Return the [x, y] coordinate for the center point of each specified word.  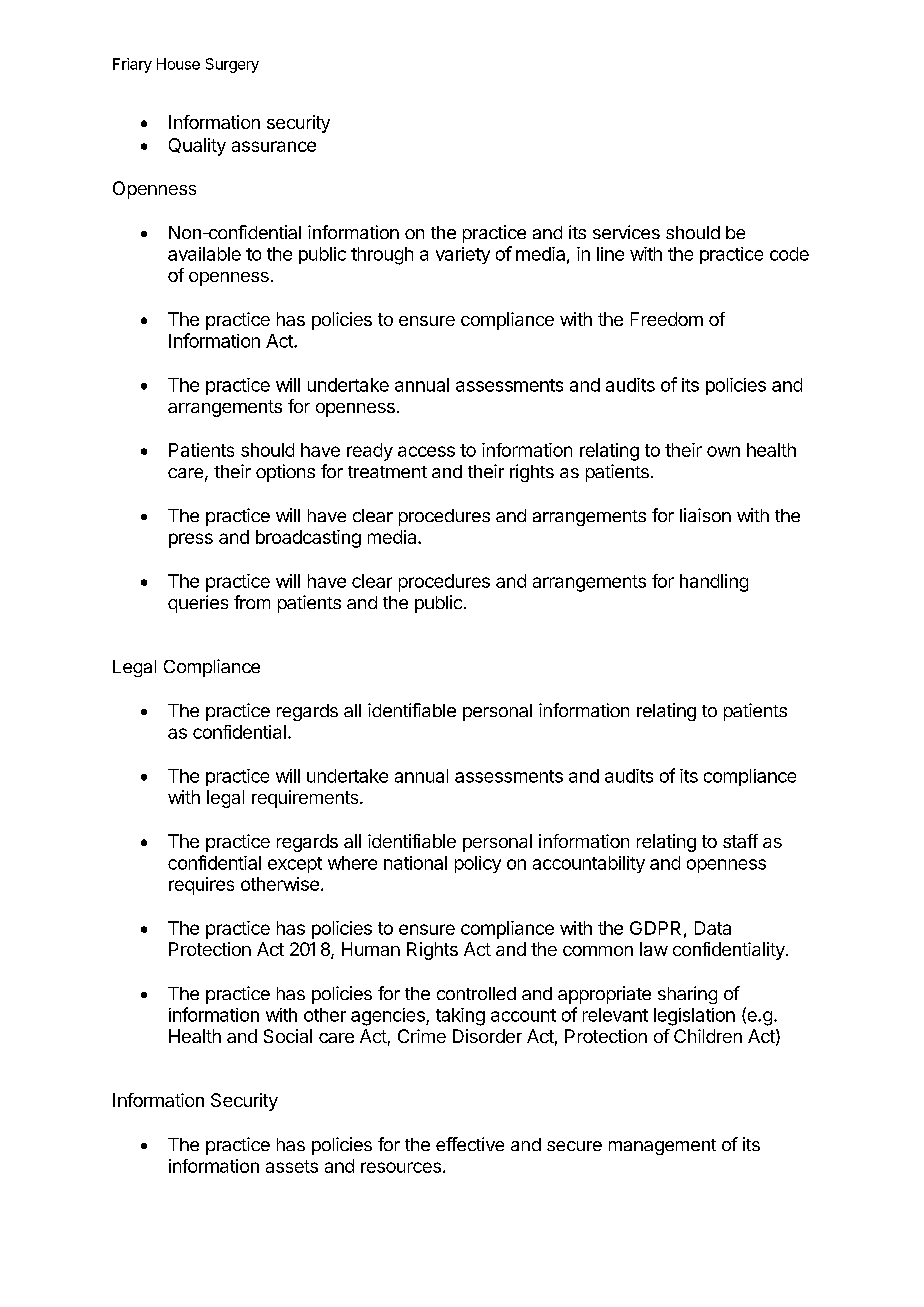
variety [463, 255]
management [662, 1147]
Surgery [232, 65]
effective [470, 1144]
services [626, 232]
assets [292, 1166]
